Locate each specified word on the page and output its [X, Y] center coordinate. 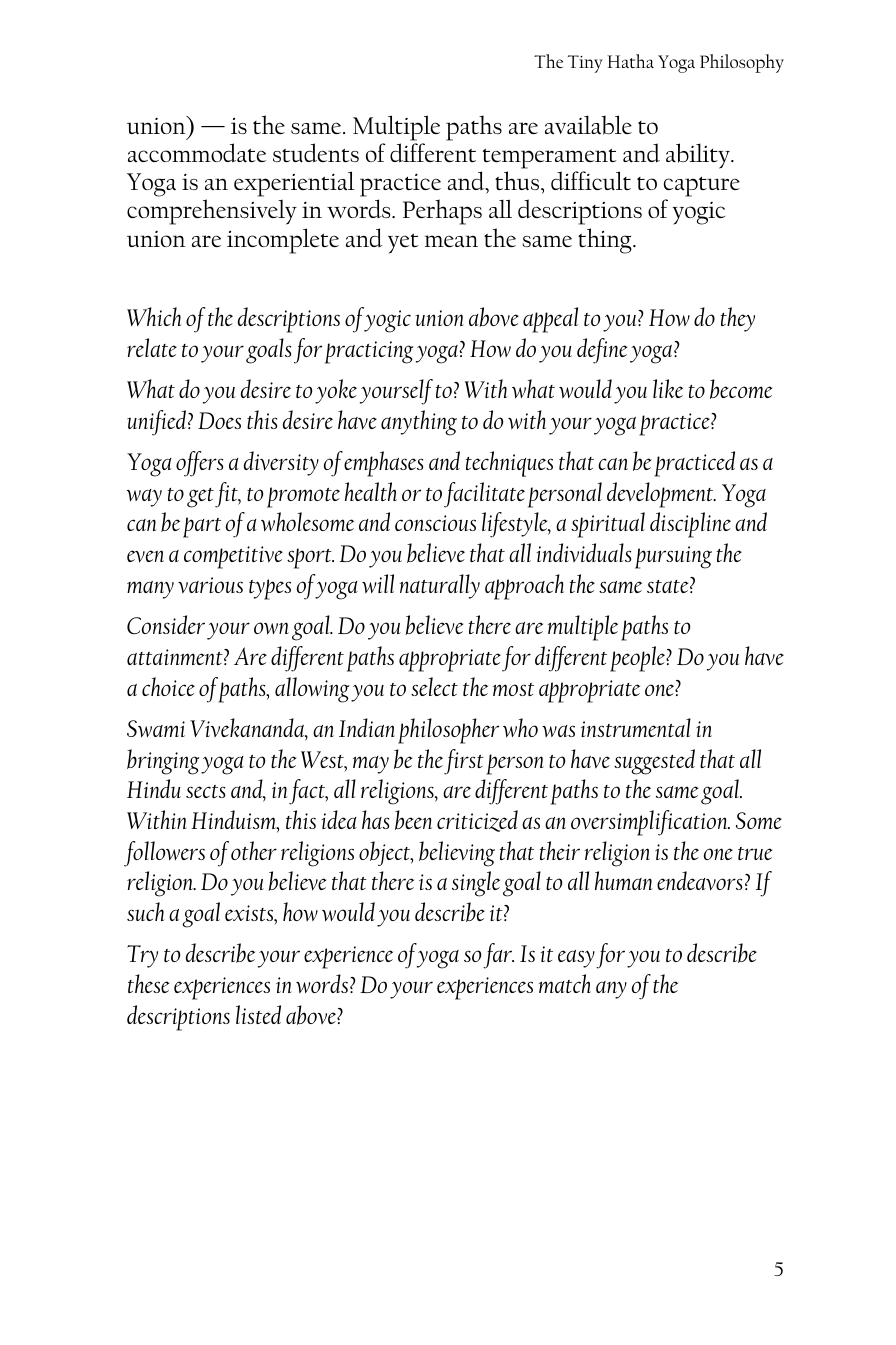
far [498, 956]
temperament [549, 158]
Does [219, 420]
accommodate [197, 153]
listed [258, 1014]
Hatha [630, 61]
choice [168, 686]
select [434, 686]
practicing [369, 352]
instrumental [636, 727]
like [668, 388]
